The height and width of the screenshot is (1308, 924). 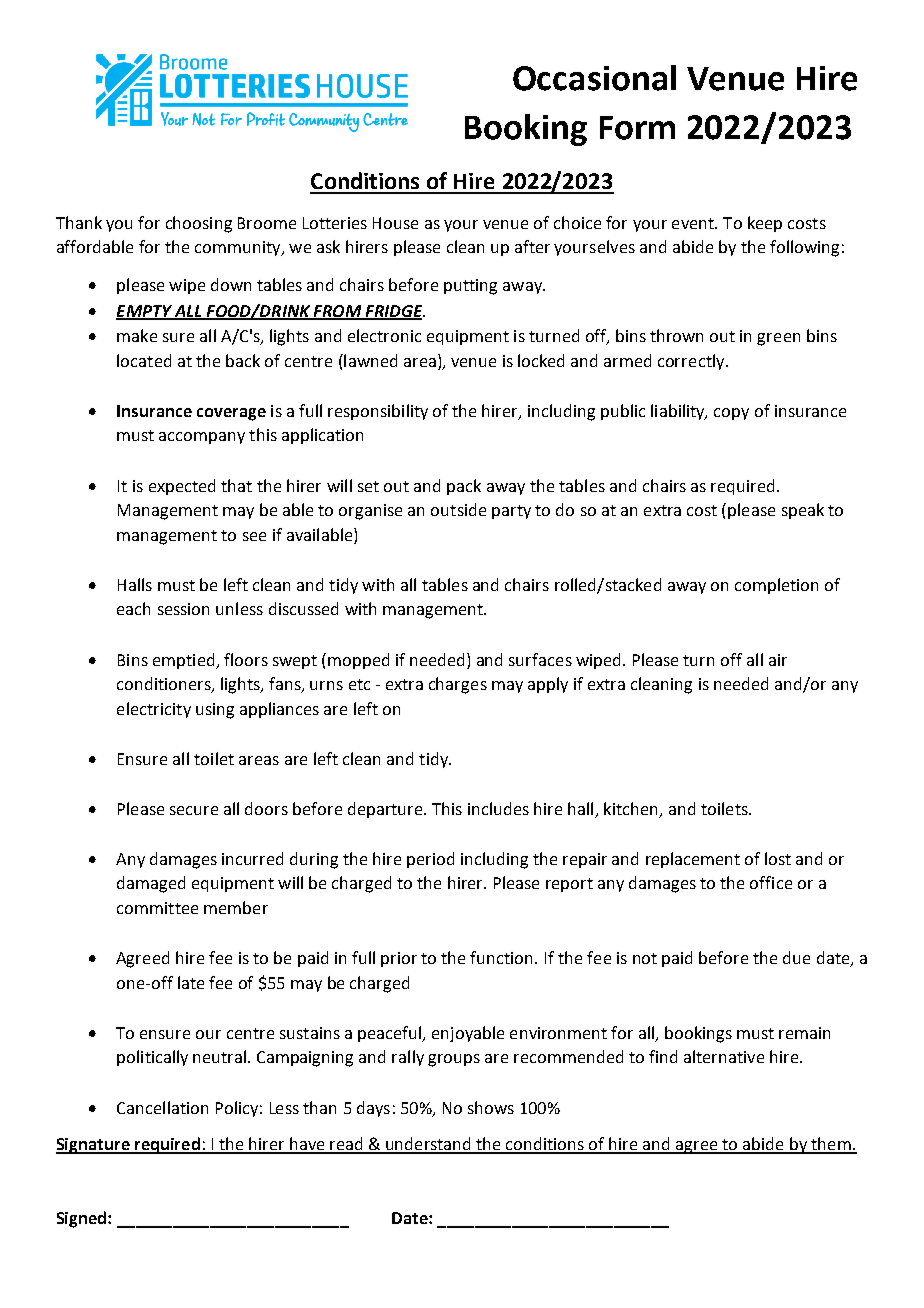 I want to click on Occasional, so click(x=594, y=78).
